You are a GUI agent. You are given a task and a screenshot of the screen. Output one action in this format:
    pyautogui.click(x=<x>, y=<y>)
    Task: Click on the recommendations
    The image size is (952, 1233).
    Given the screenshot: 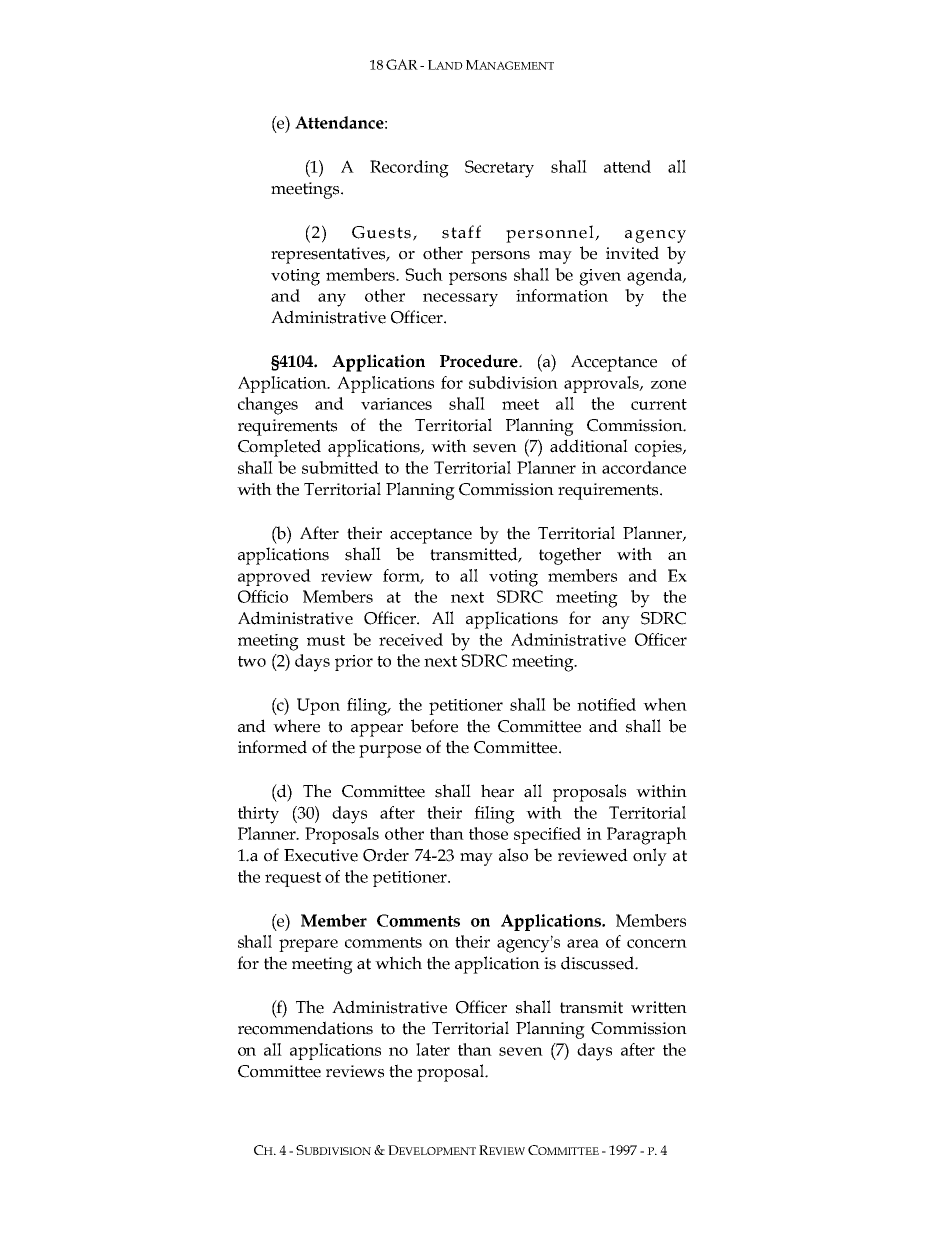 What is the action you would take?
    pyautogui.click(x=305, y=1028)
